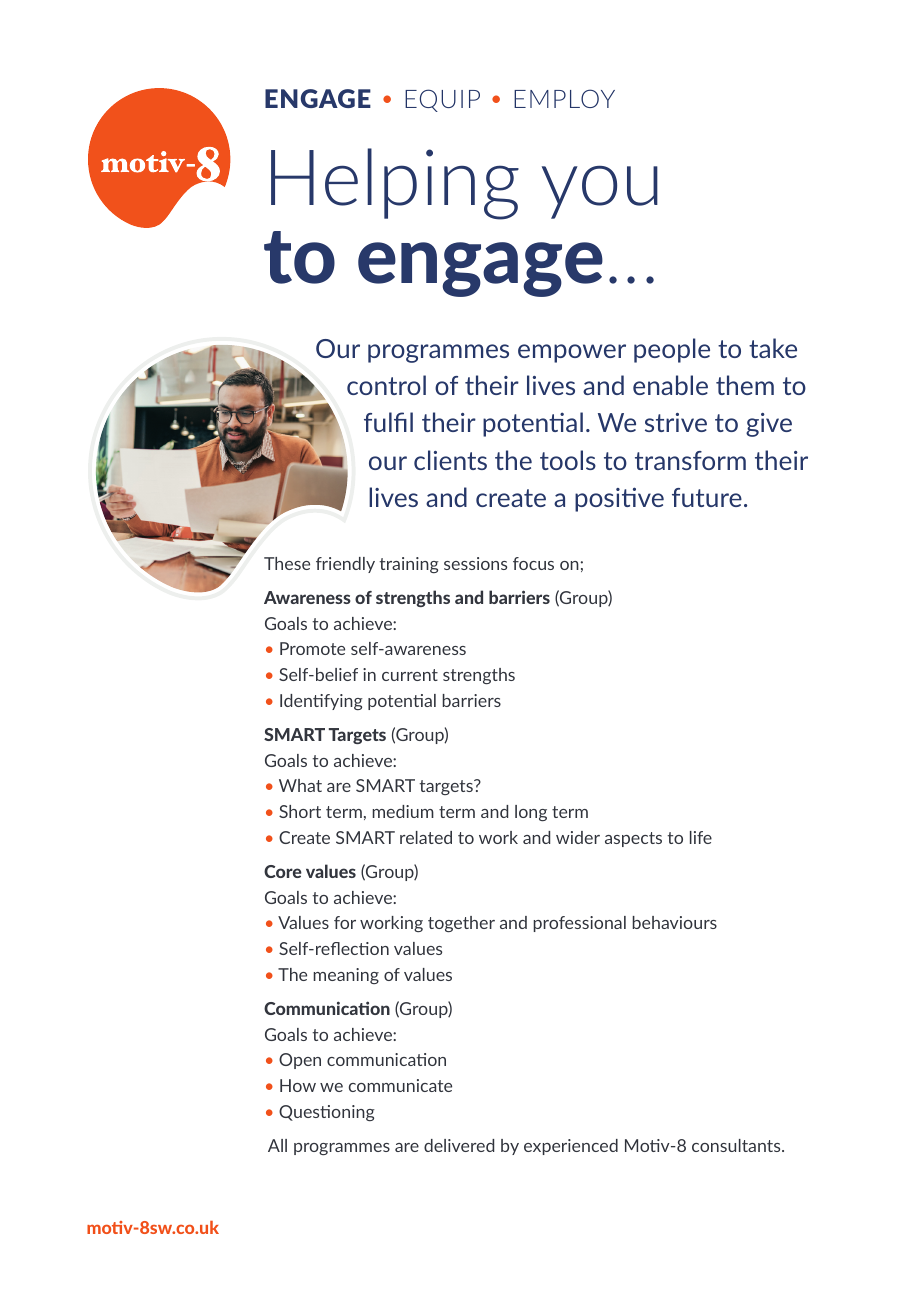 The image size is (924, 1308). What do you see at coordinates (701, 837) in the screenshot?
I see `life` at bounding box center [701, 837].
